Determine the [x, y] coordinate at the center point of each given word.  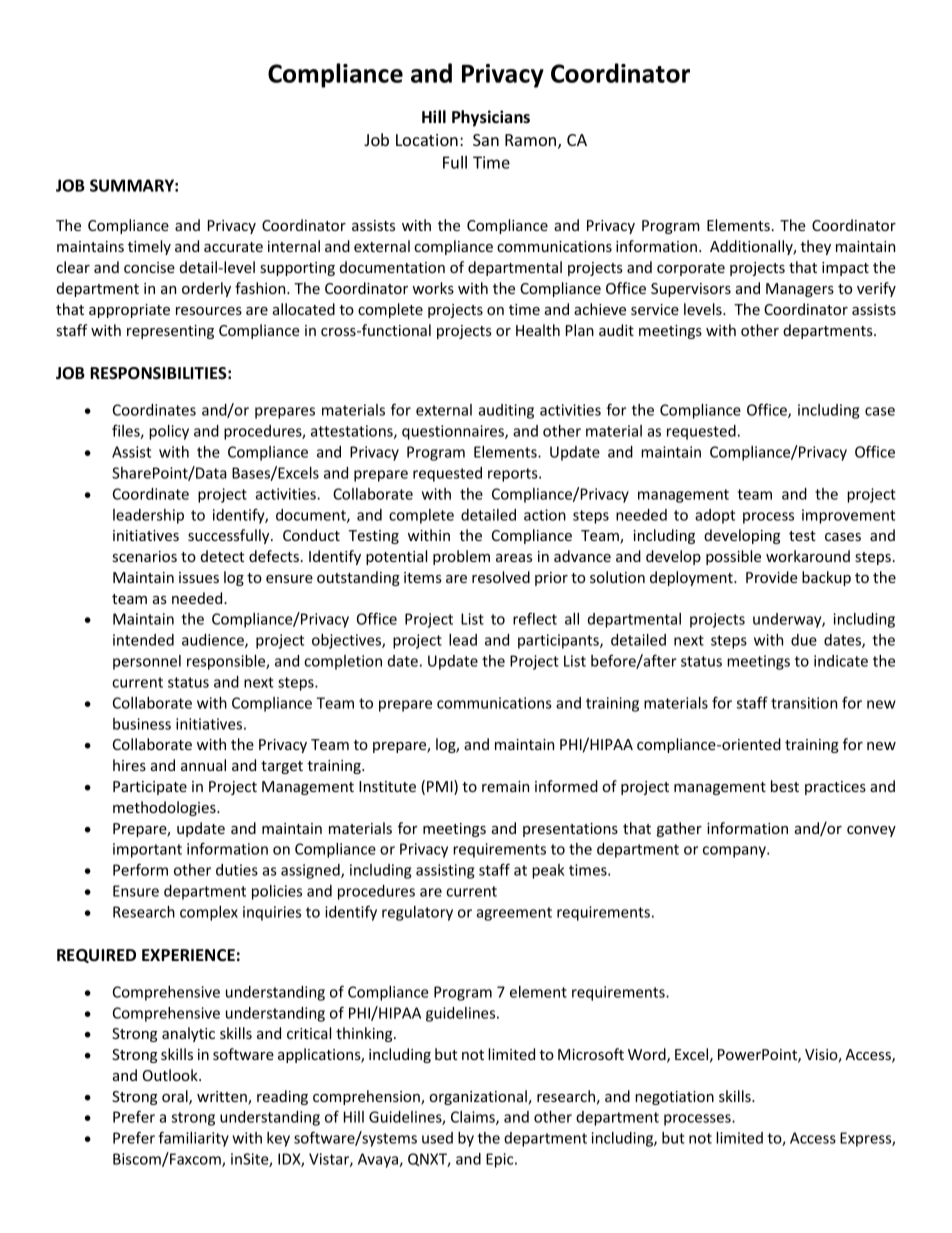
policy [169, 432]
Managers [800, 290]
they [816, 247]
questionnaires [454, 432]
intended [143, 640]
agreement [514, 914]
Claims [474, 1118]
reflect [535, 618]
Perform [140, 869]
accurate [233, 247]
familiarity [194, 1139]
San [486, 140]
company [735, 852]
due [804, 640]
